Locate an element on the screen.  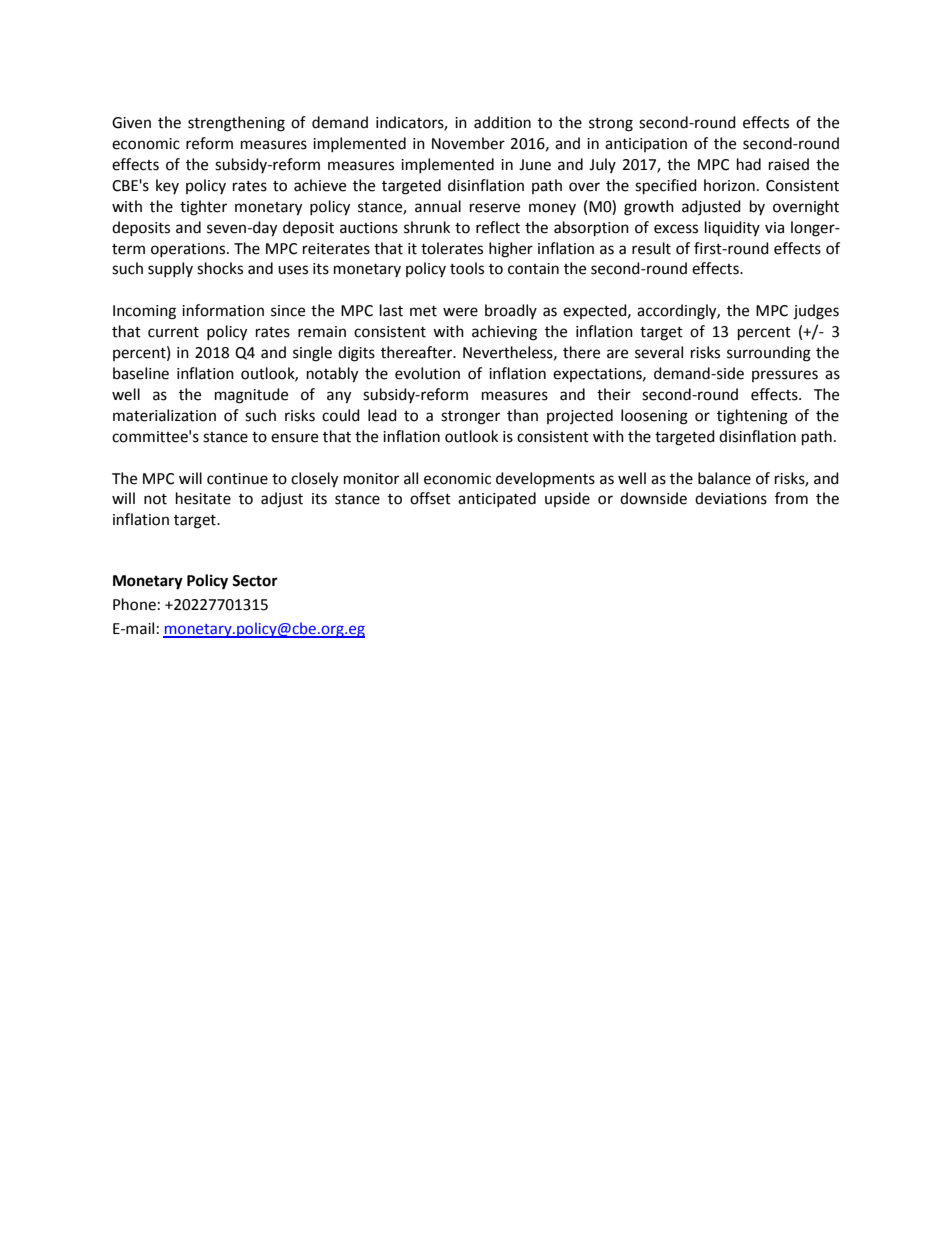
balance is located at coordinates (724, 478).
